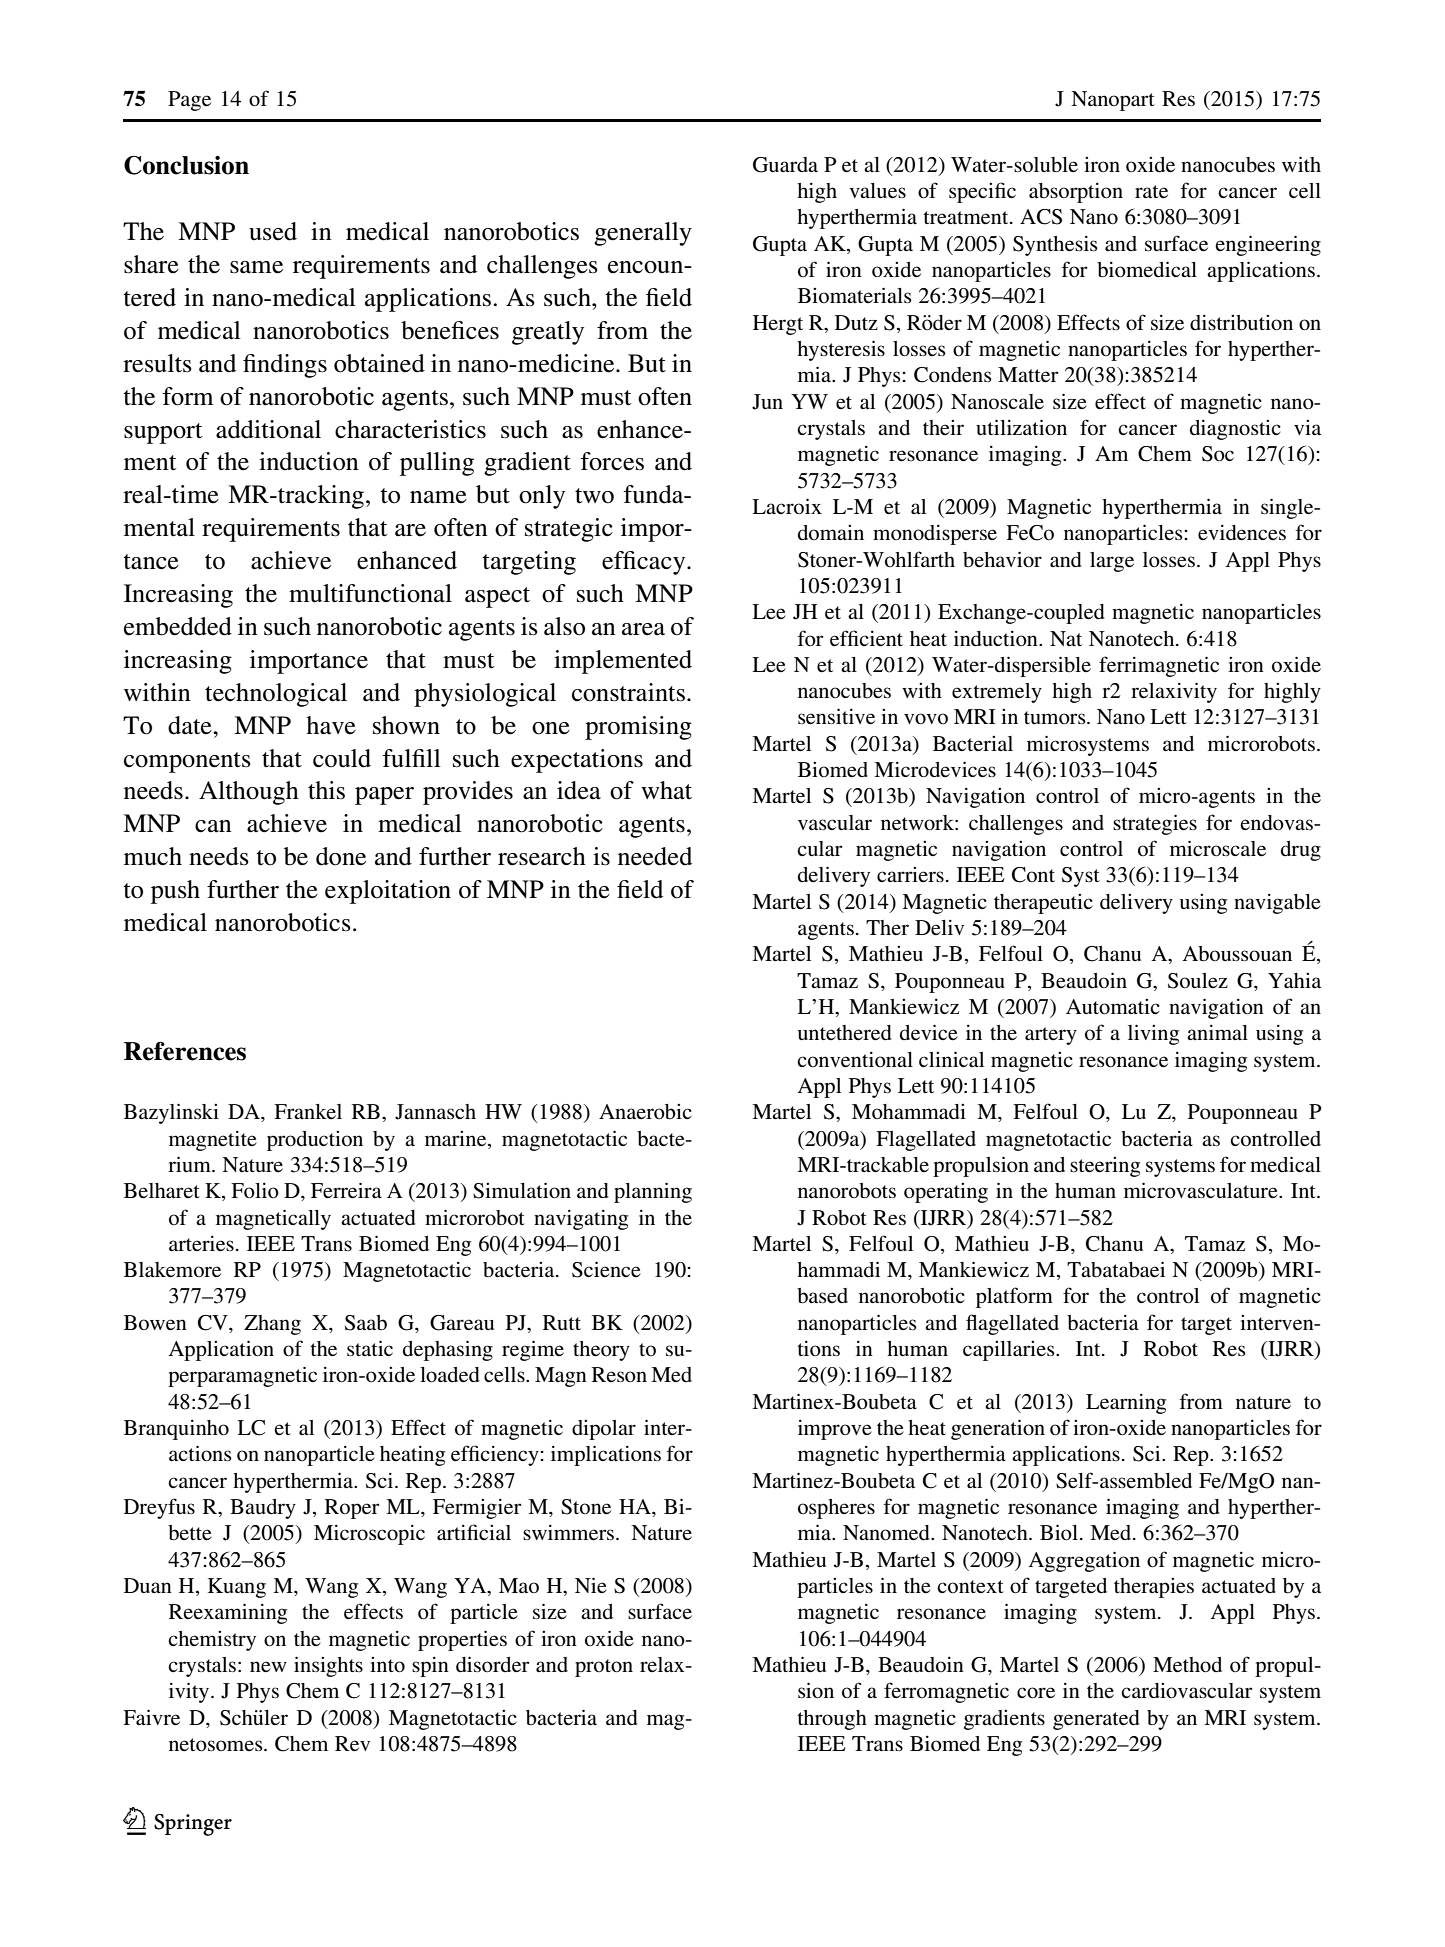  Describe the element at coordinates (645, 563) in the image. I see `efficacy` at that location.
